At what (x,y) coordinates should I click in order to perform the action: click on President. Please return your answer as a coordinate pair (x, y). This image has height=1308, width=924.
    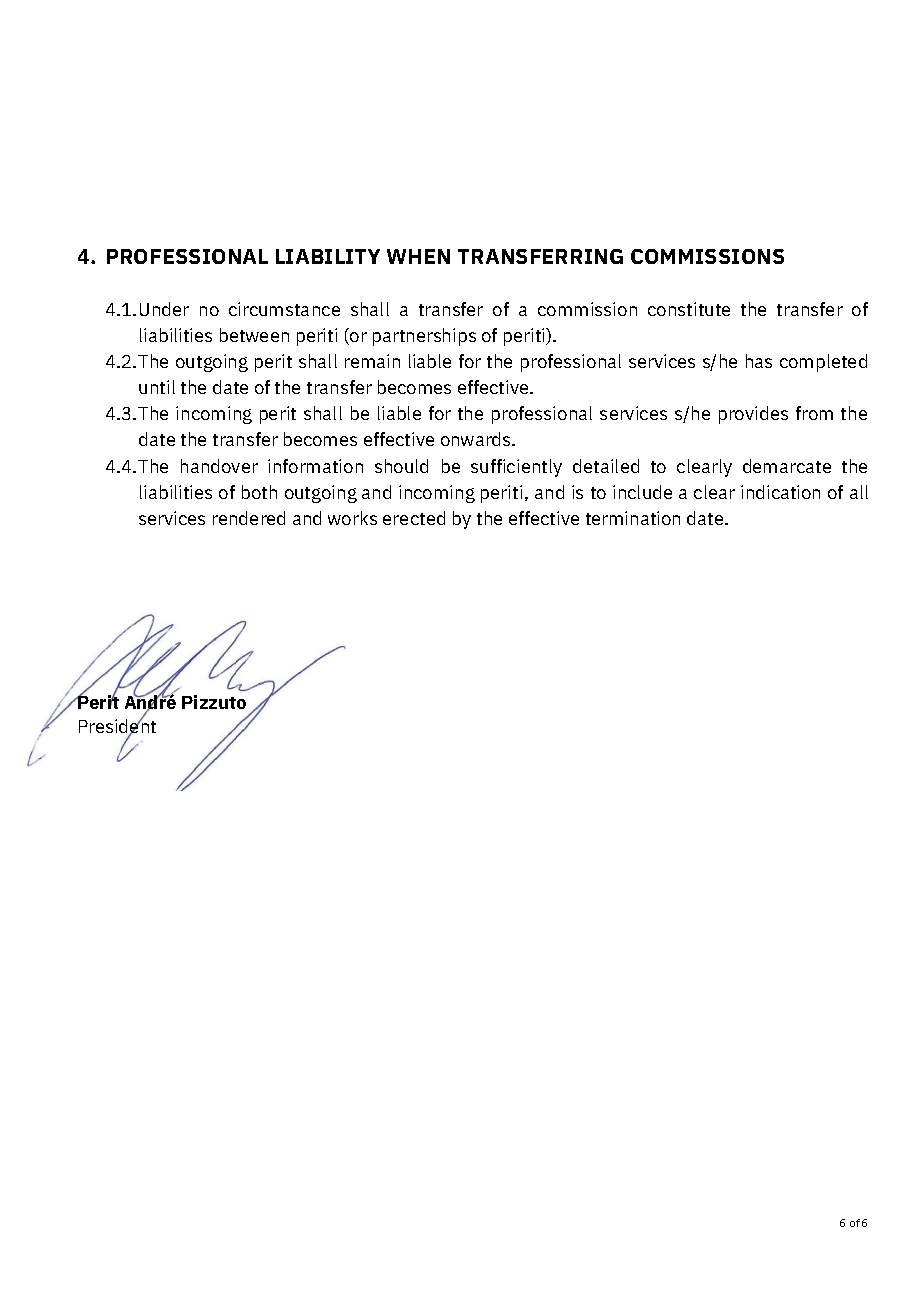
    Looking at the image, I should click on (117, 726).
